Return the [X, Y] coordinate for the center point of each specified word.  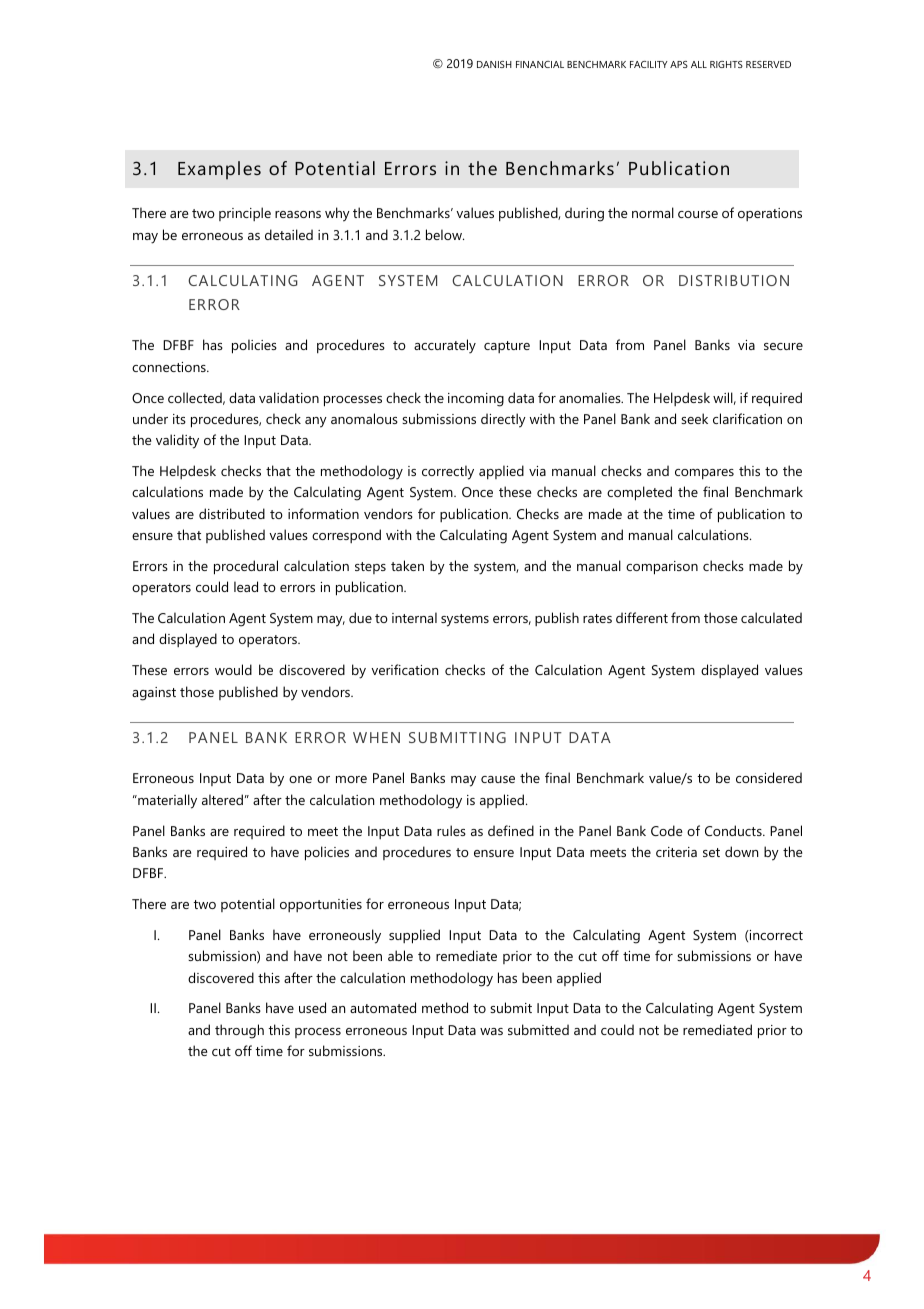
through [239, 1031]
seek [694, 418]
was [491, 1031]
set [711, 852]
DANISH [494, 64]
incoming [476, 400]
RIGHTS [726, 64]
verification [404, 669]
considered [769, 777]
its [179, 419]
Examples [219, 170]
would [233, 669]
